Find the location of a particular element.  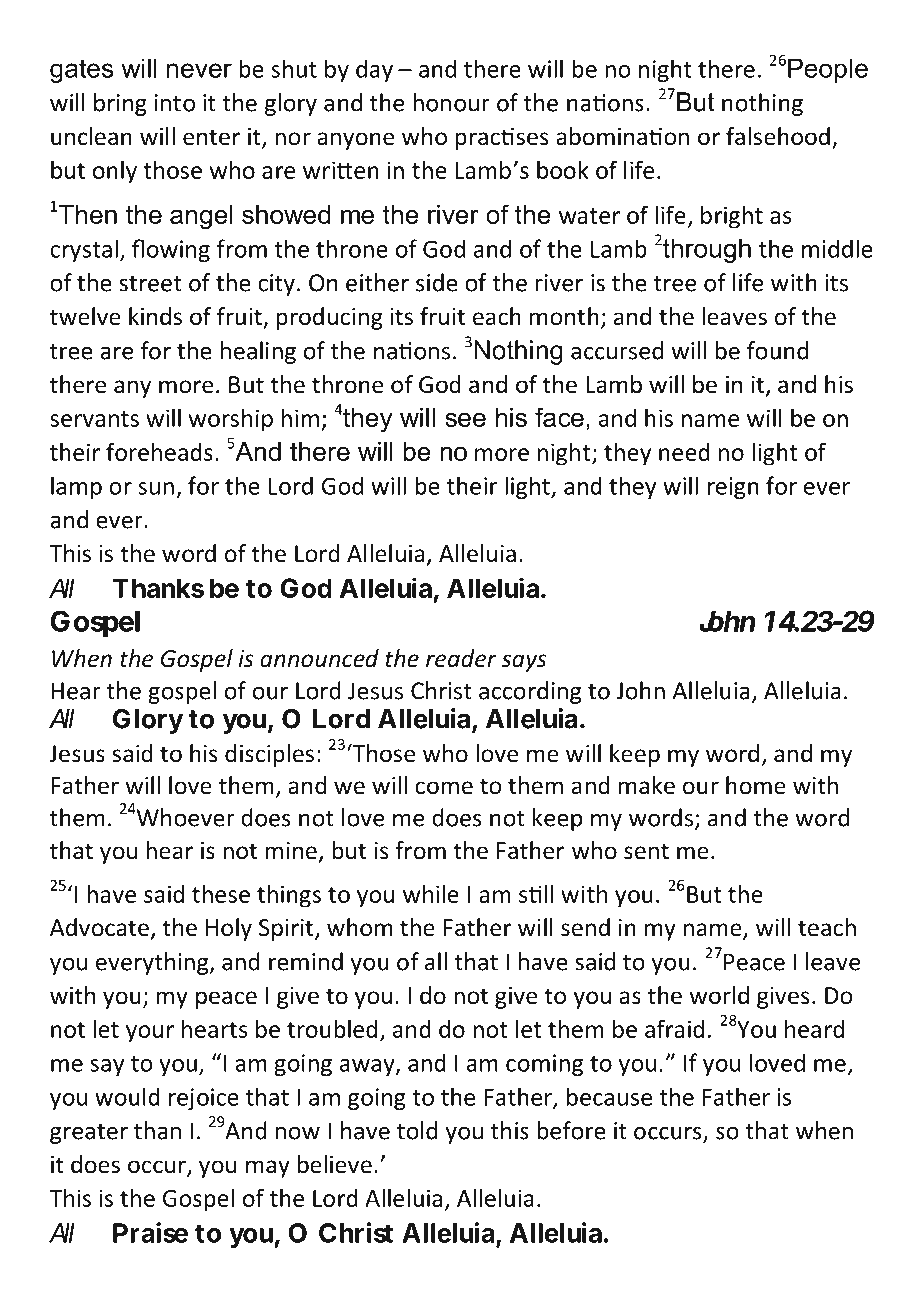

honour is located at coordinates (451, 102).
